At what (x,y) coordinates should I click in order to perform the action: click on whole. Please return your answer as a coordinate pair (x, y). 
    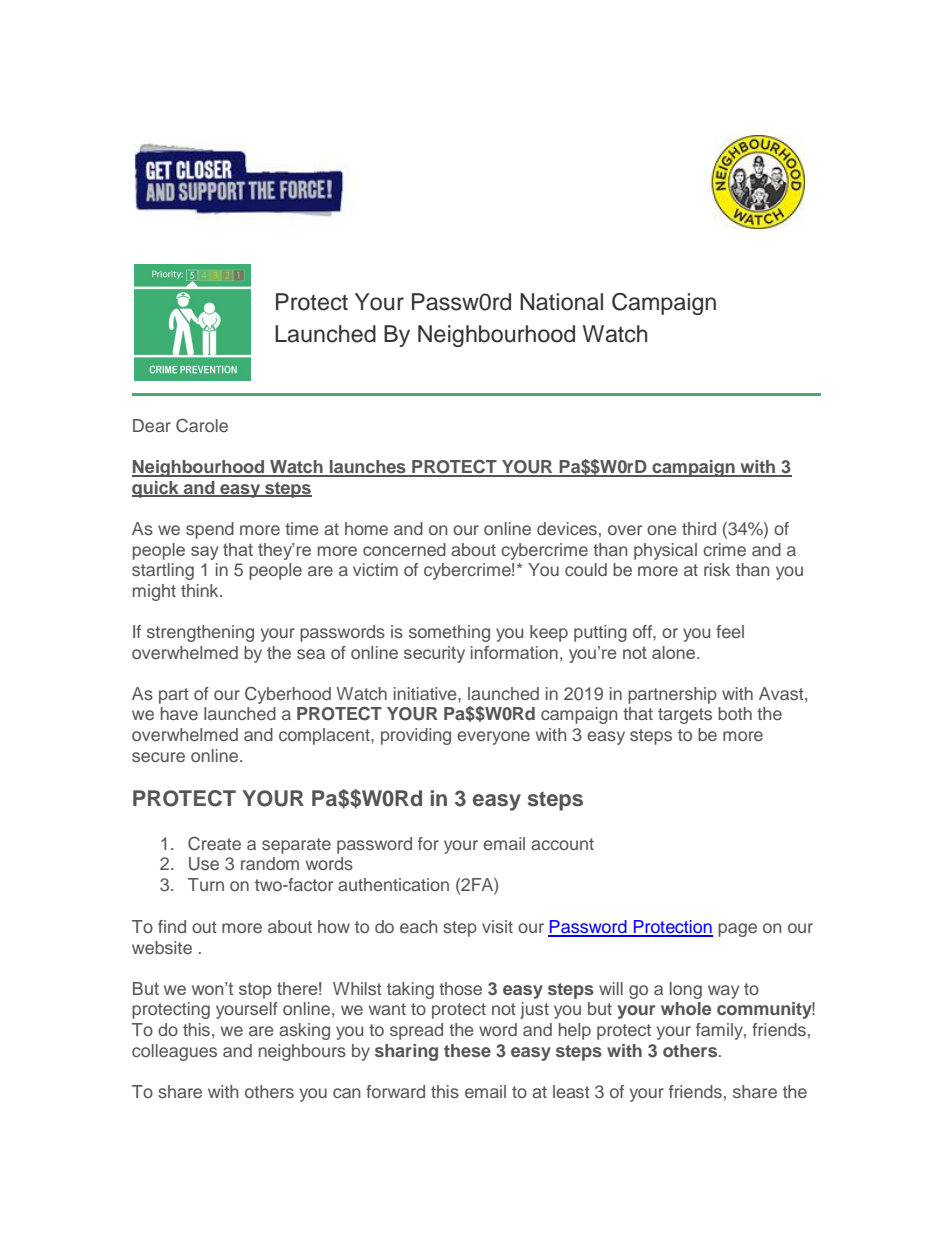
    Looking at the image, I should click on (686, 1008).
